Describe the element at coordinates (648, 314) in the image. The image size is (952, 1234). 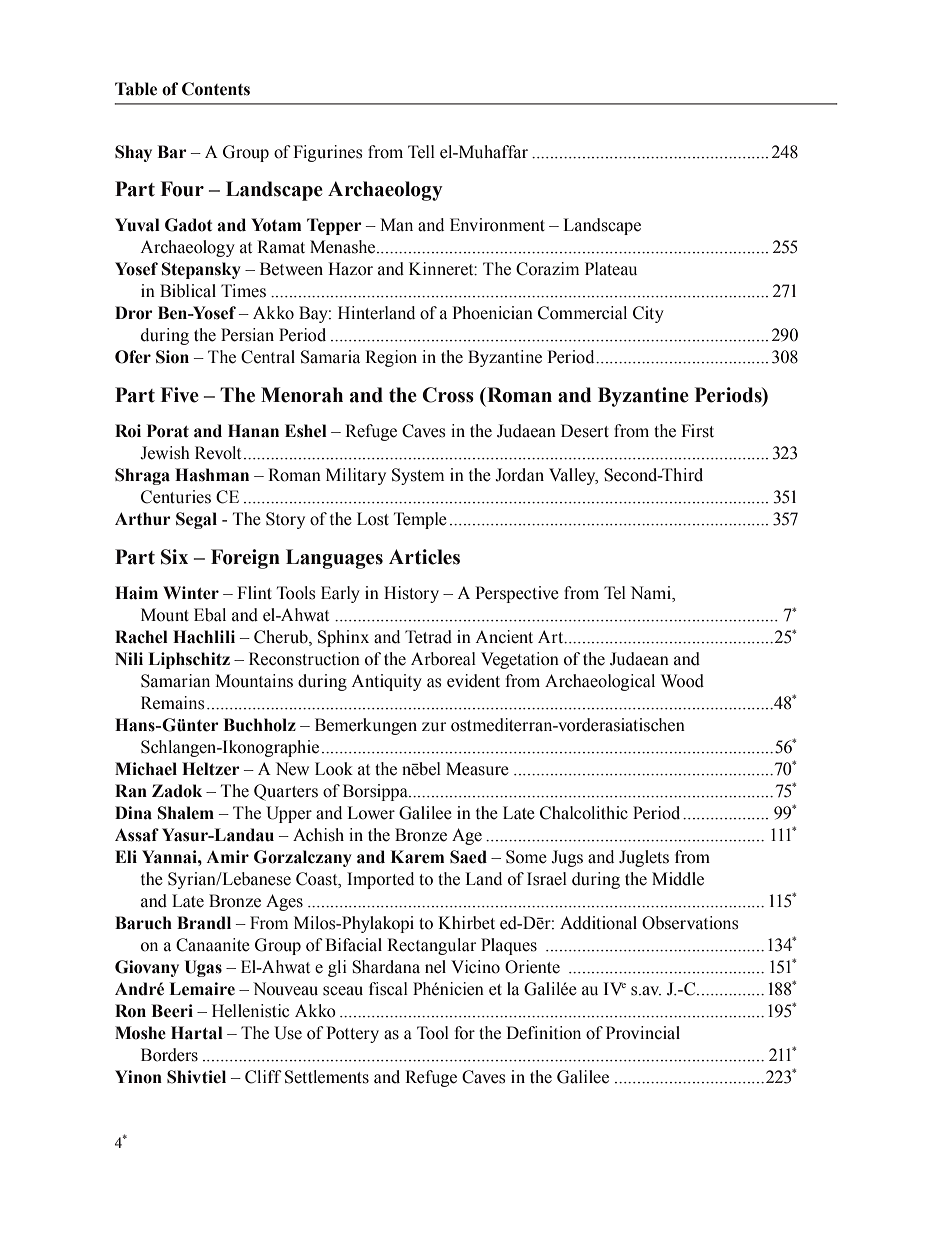
I see `City` at that location.
